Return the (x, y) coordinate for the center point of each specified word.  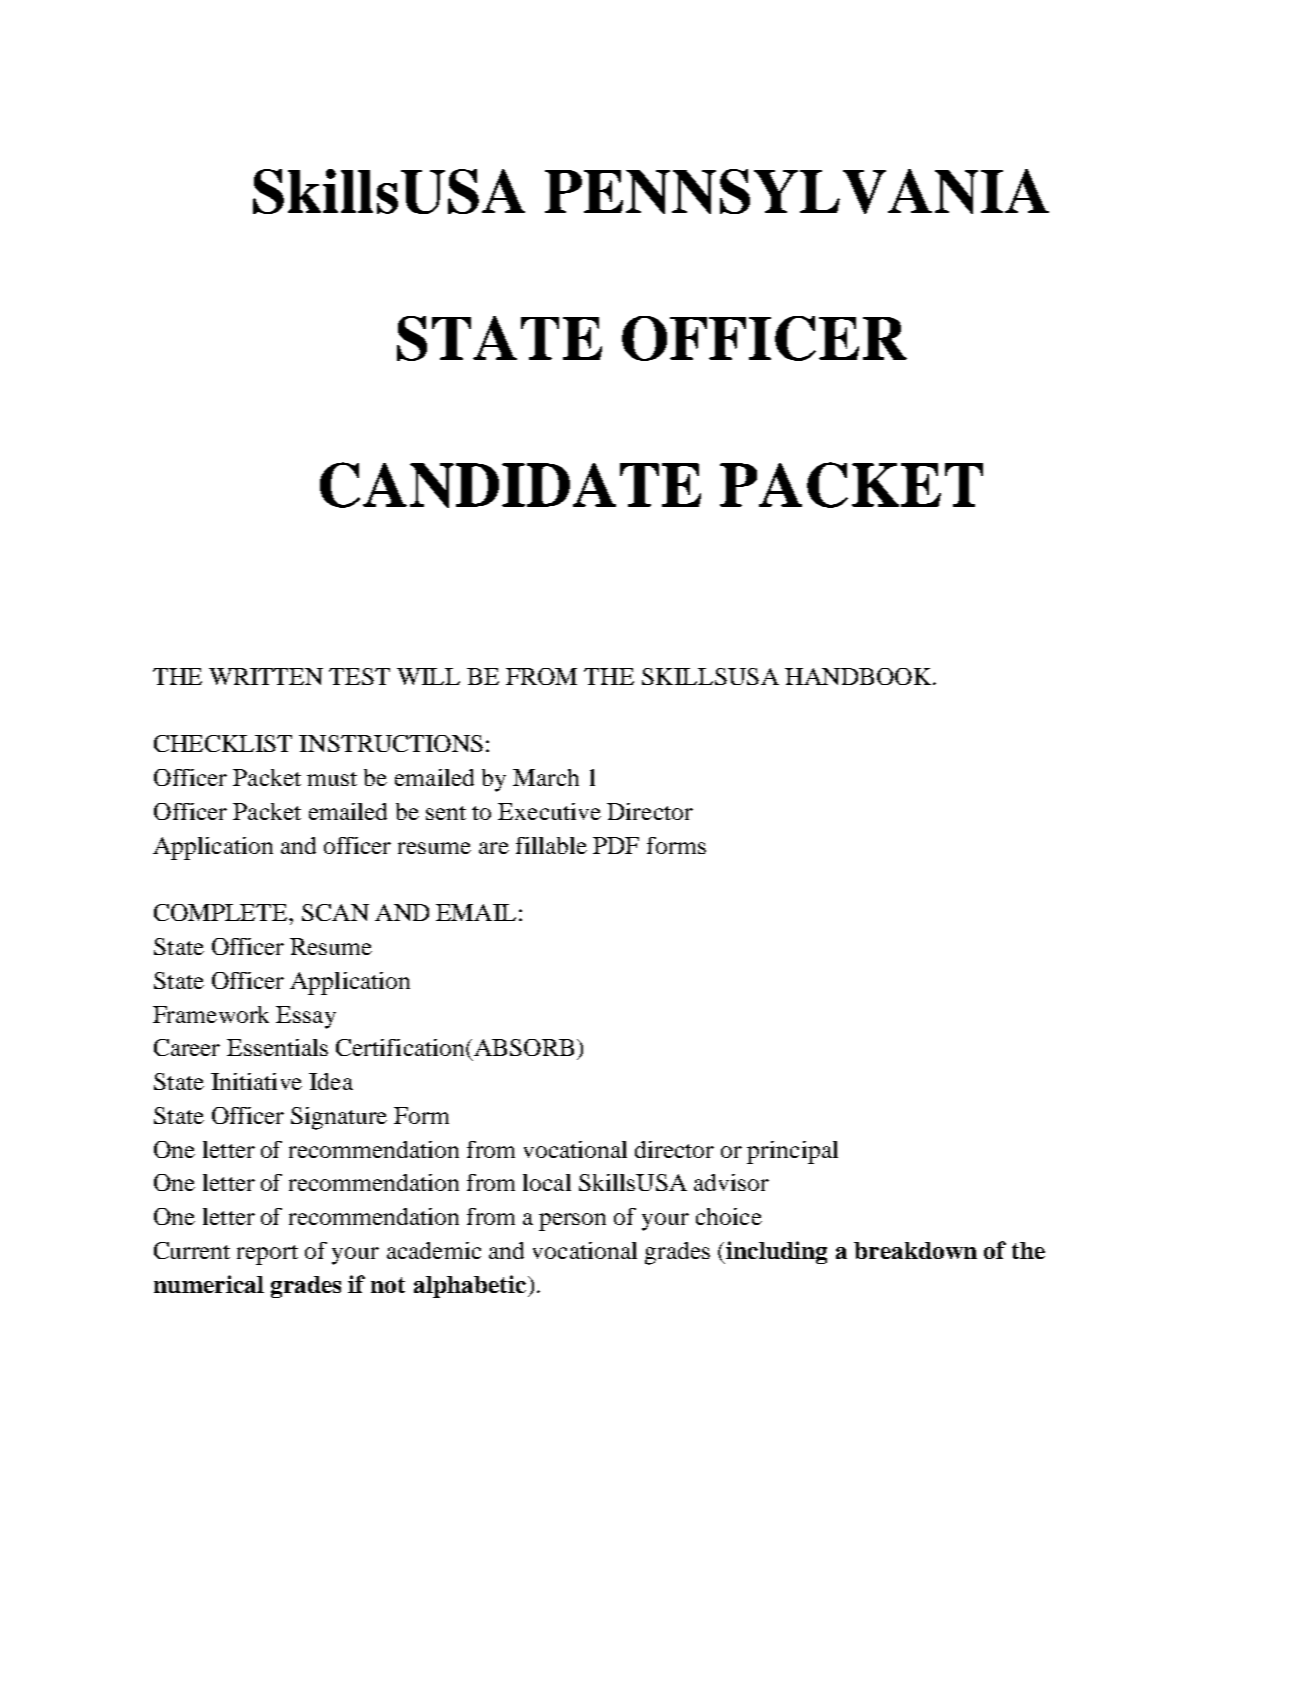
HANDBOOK (859, 676)
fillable (551, 845)
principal (792, 1152)
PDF (616, 845)
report (267, 1255)
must (332, 779)
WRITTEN (266, 676)
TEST (359, 676)
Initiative (256, 1081)
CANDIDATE (510, 485)
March (546, 777)
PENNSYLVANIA (797, 191)
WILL (428, 676)
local (547, 1182)
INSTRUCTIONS (391, 743)
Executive (549, 811)
